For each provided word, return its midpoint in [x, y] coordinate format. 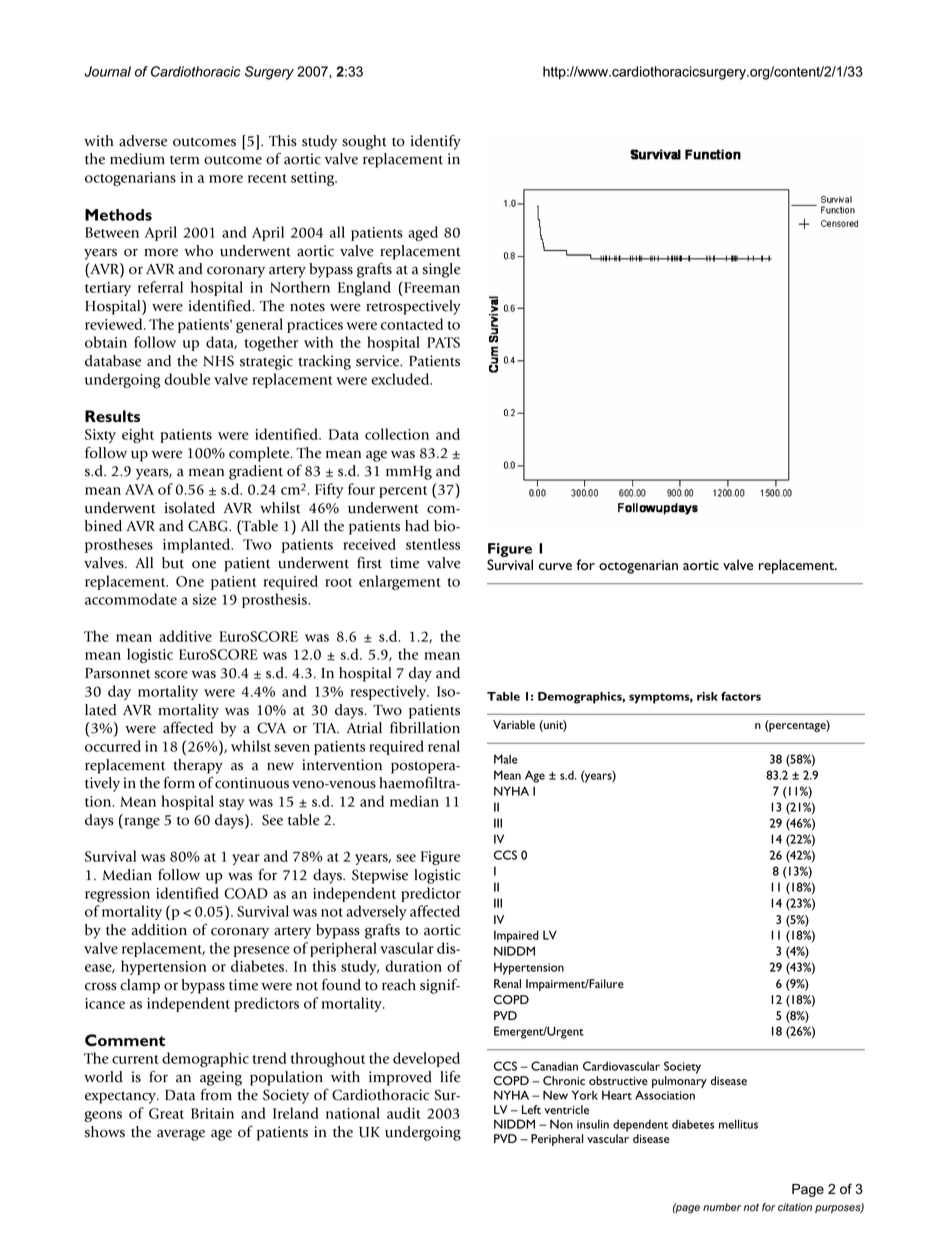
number [722, 1207]
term [184, 160]
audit [404, 1113]
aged [423, 233]
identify [436, 142]
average [181, 1135]
